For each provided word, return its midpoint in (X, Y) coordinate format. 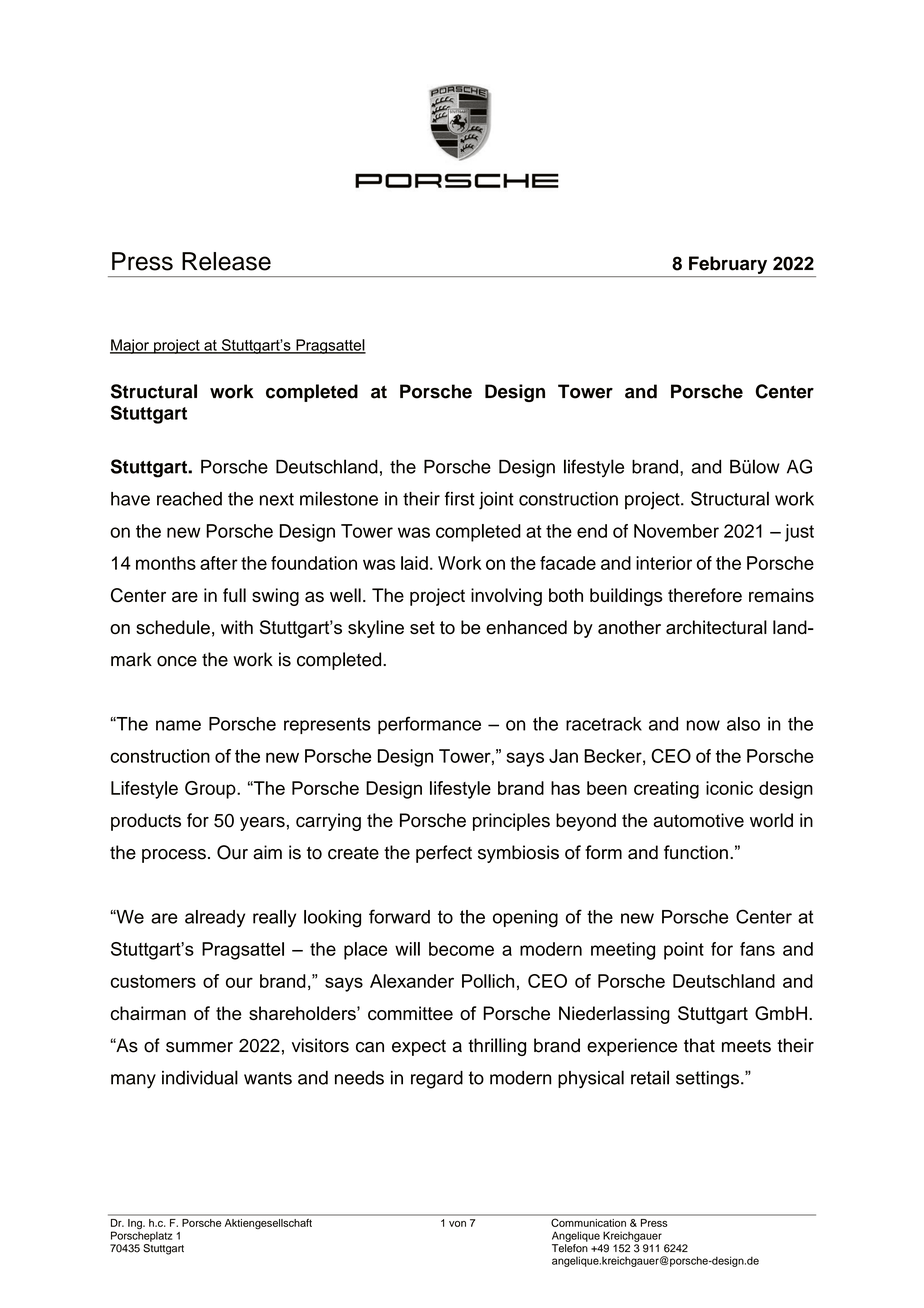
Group (211, 790)
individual (200, 1077)
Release (226, 261)
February (728, 265)
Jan (563, 756)
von (457, 1224)
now (703, 725)
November (676, 531)
